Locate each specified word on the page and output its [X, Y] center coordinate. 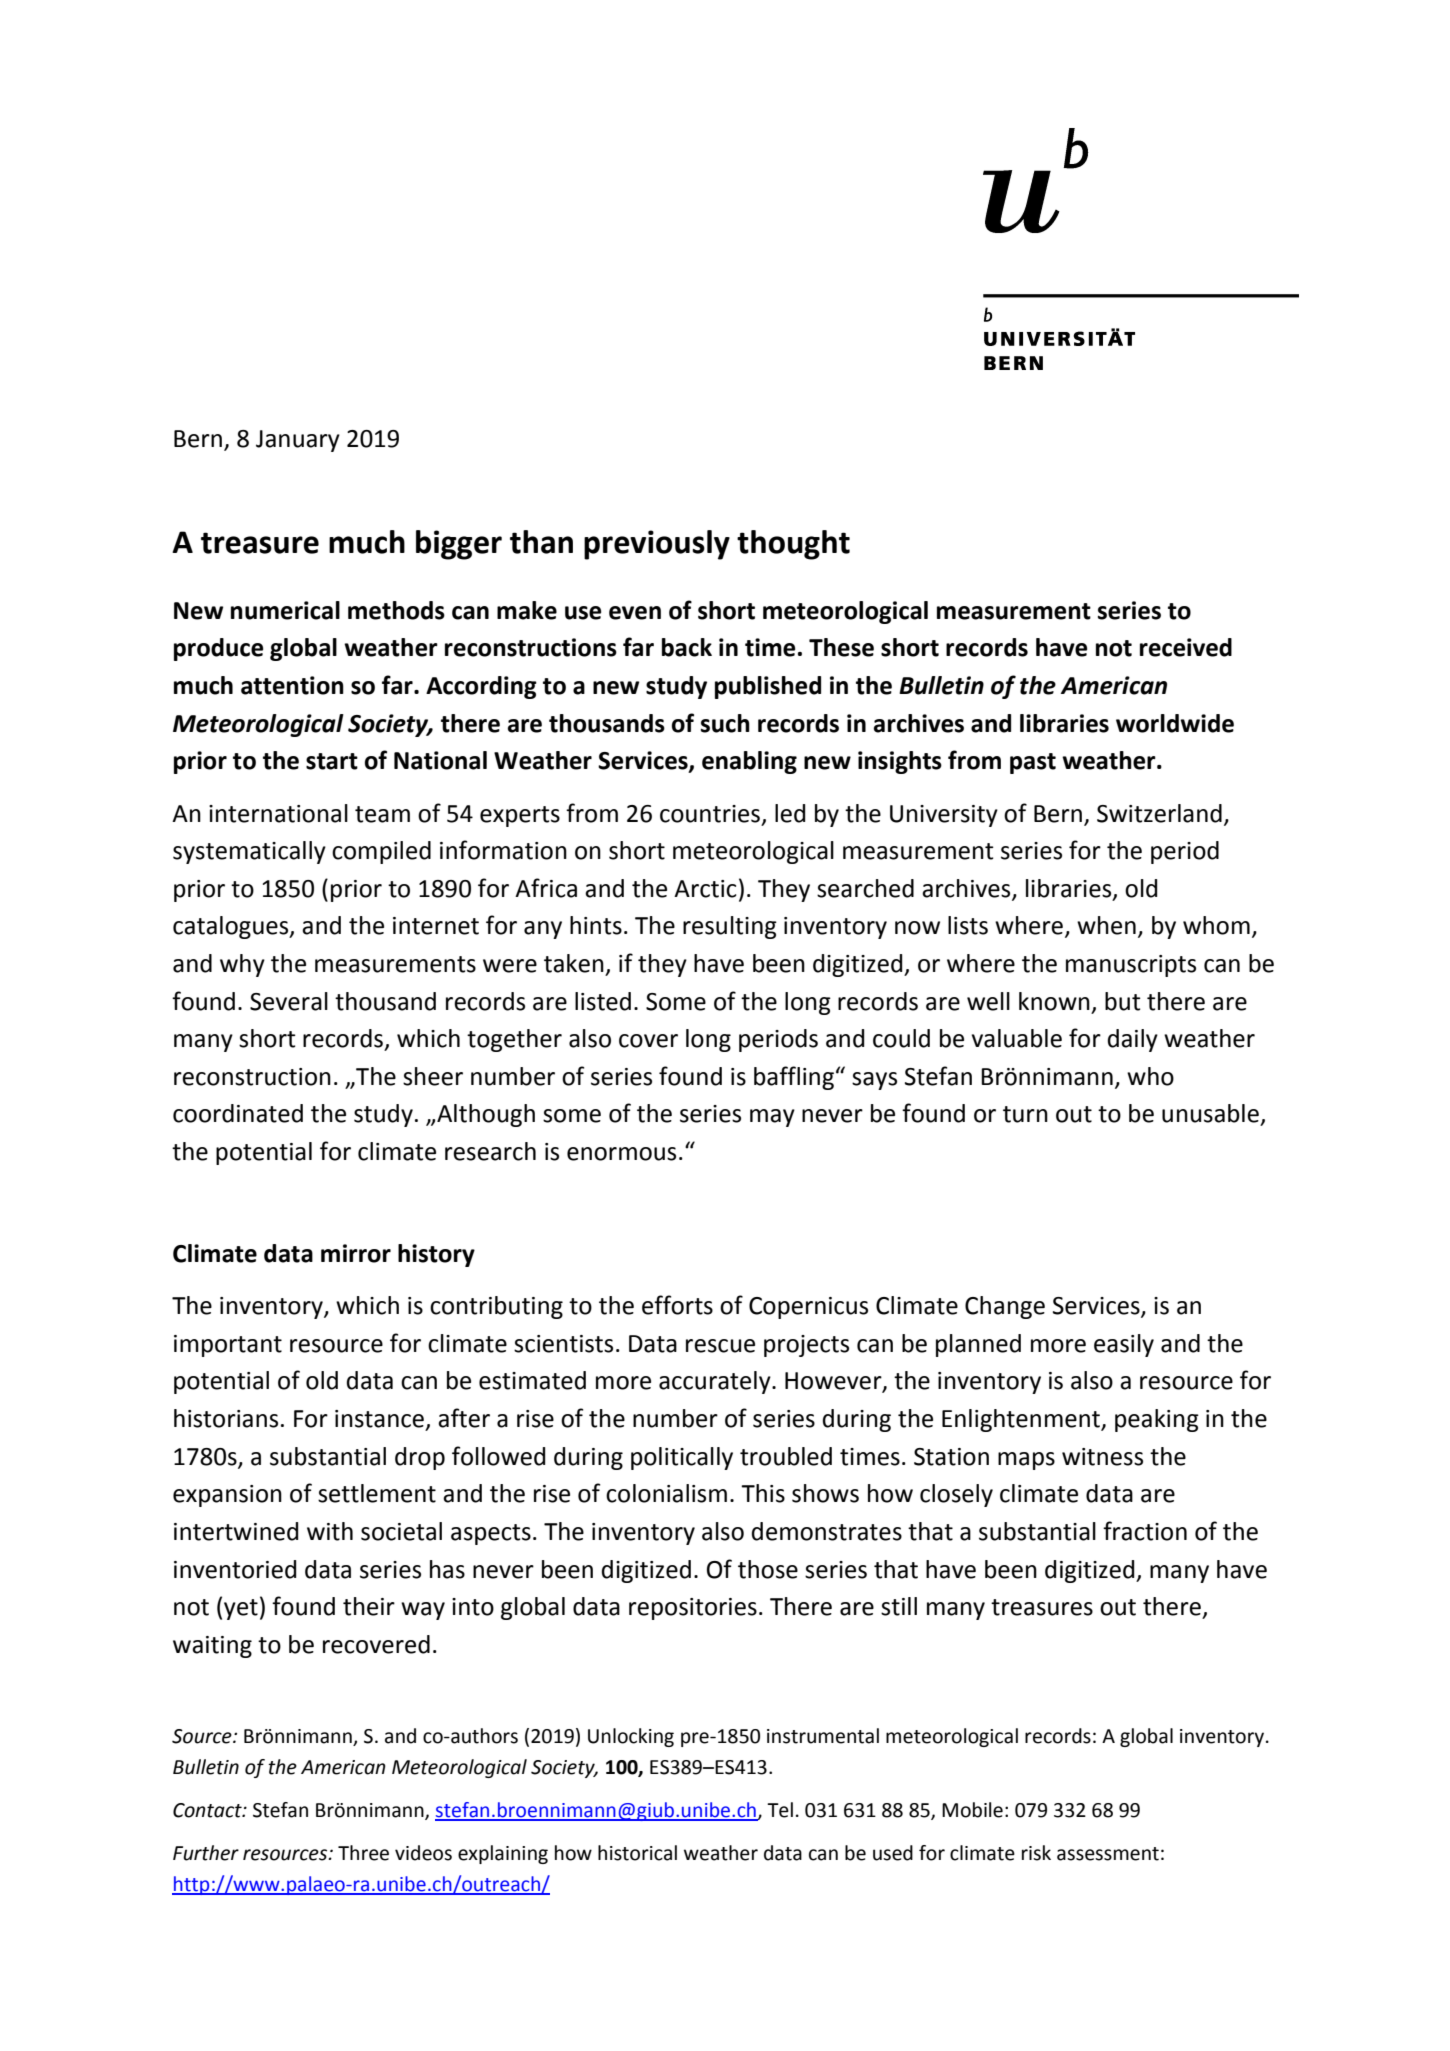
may [772, 1118]
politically [682, 1458]
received [1186, 647]
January [298, 441]
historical [637, 1853]
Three [363, 1853]
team [382, 814]
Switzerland [1159, 813]
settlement [377, 1493]
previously [657, 545]
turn [1025, 1114]
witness [1102, 1457]
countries [710, 814]
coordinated [238, 1113]
